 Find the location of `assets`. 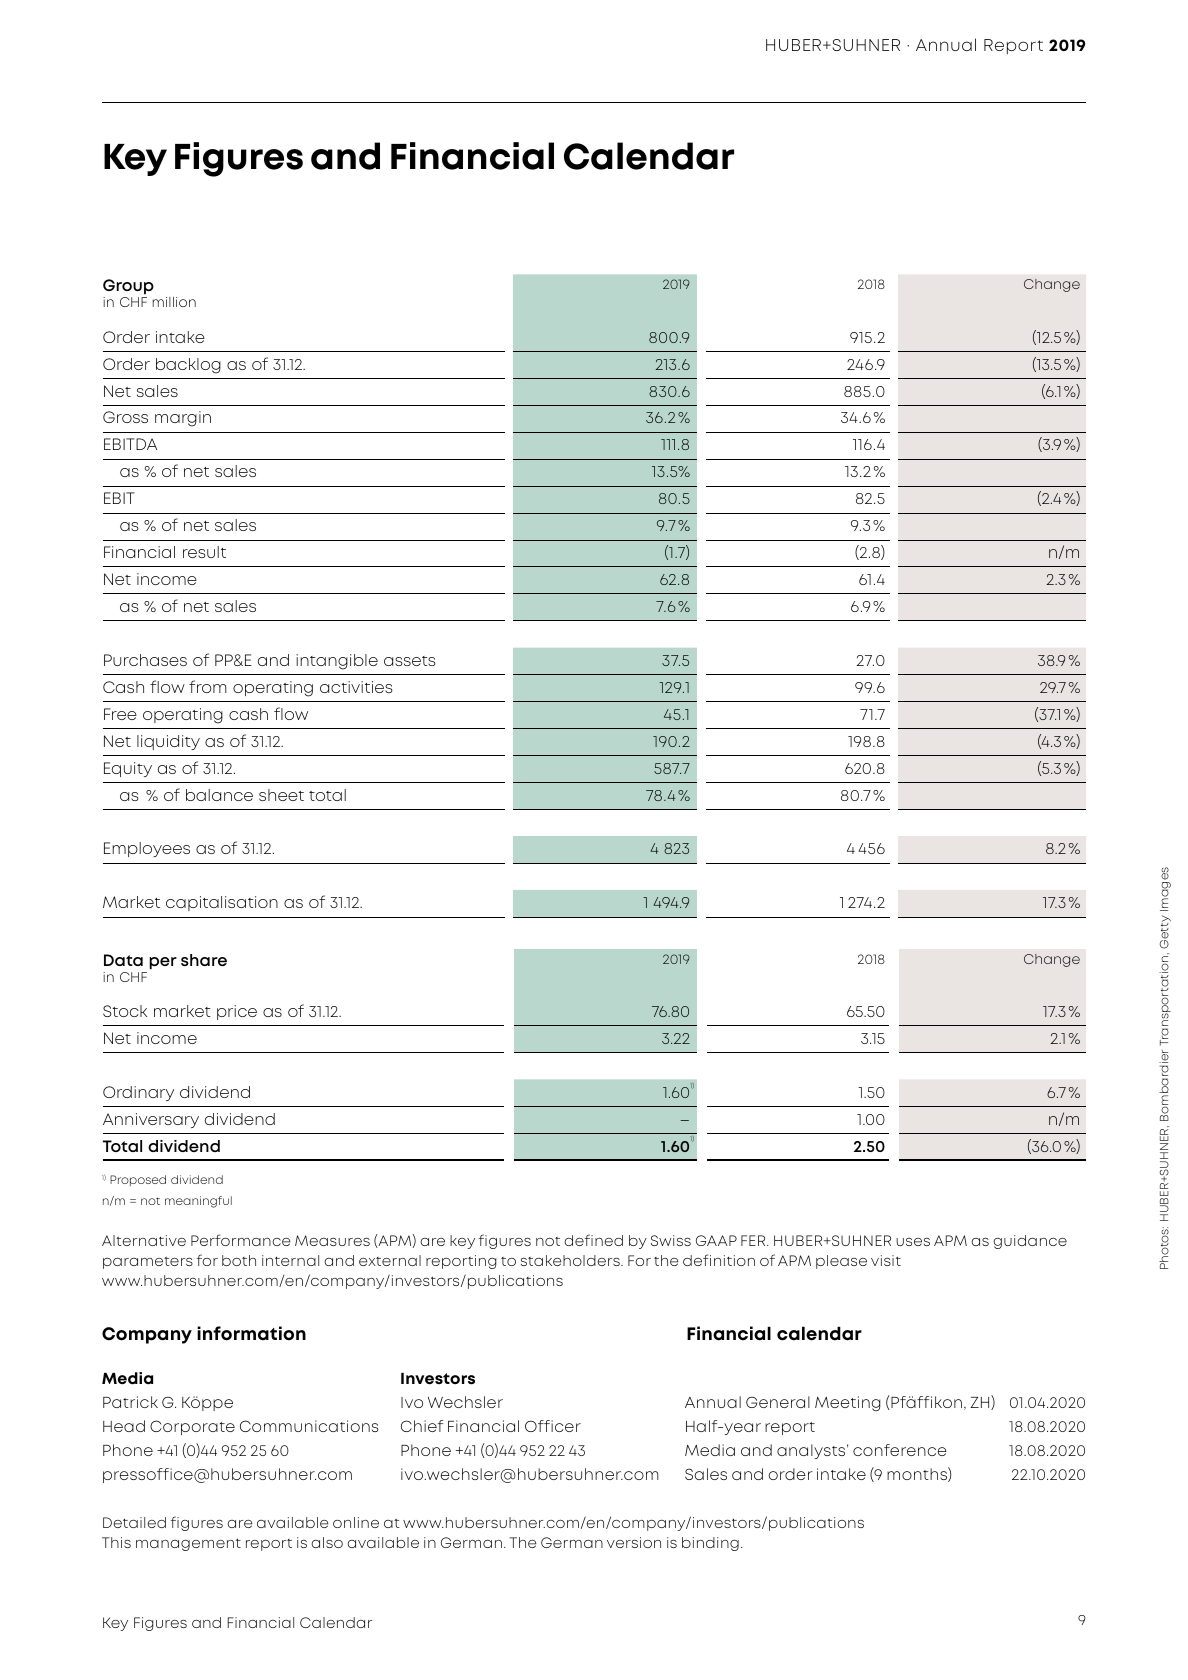

assets is located at coordinates (410, 661).
